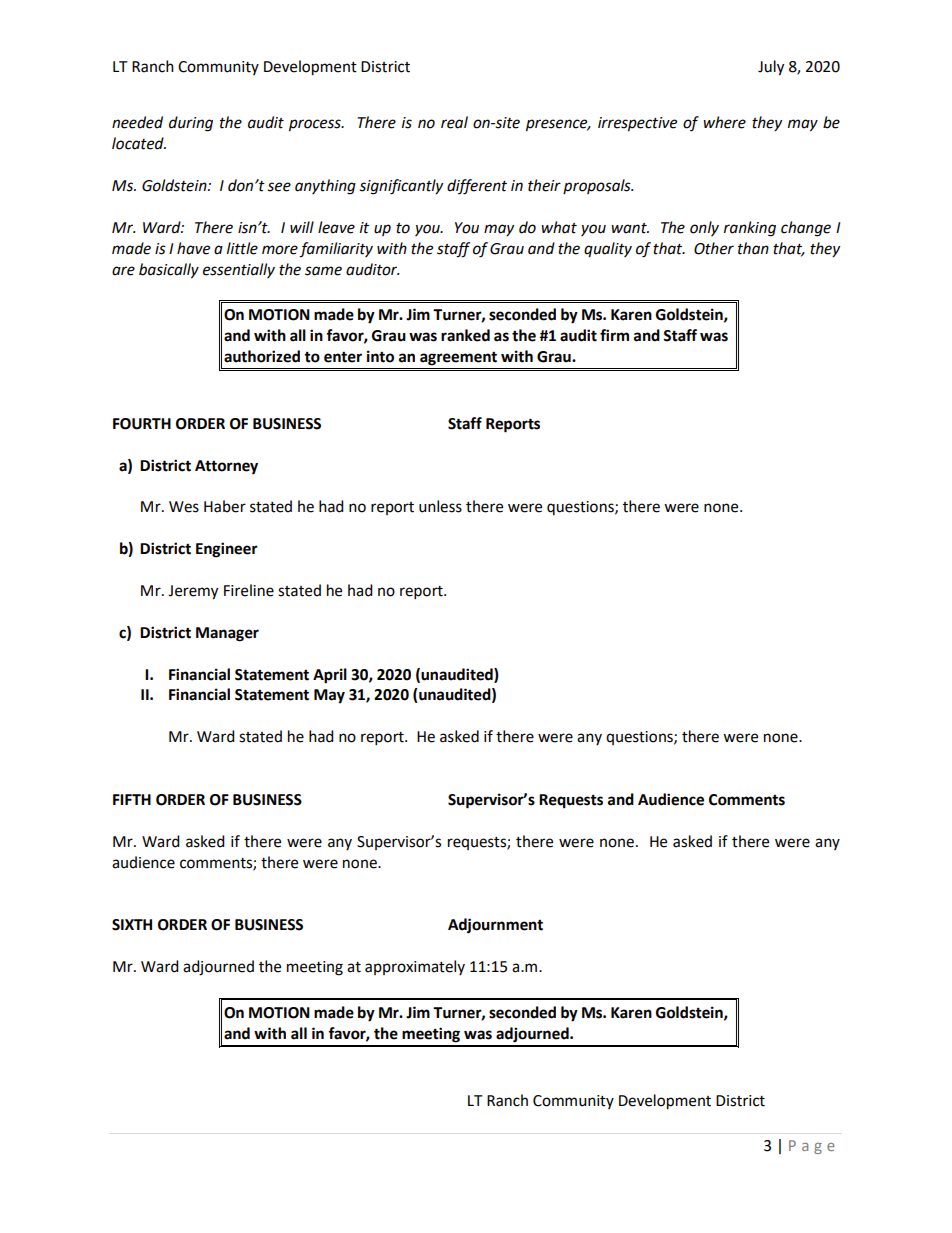  Describe the element at coordinates (724, 122) in the screenshot. I see `where` at that location.
